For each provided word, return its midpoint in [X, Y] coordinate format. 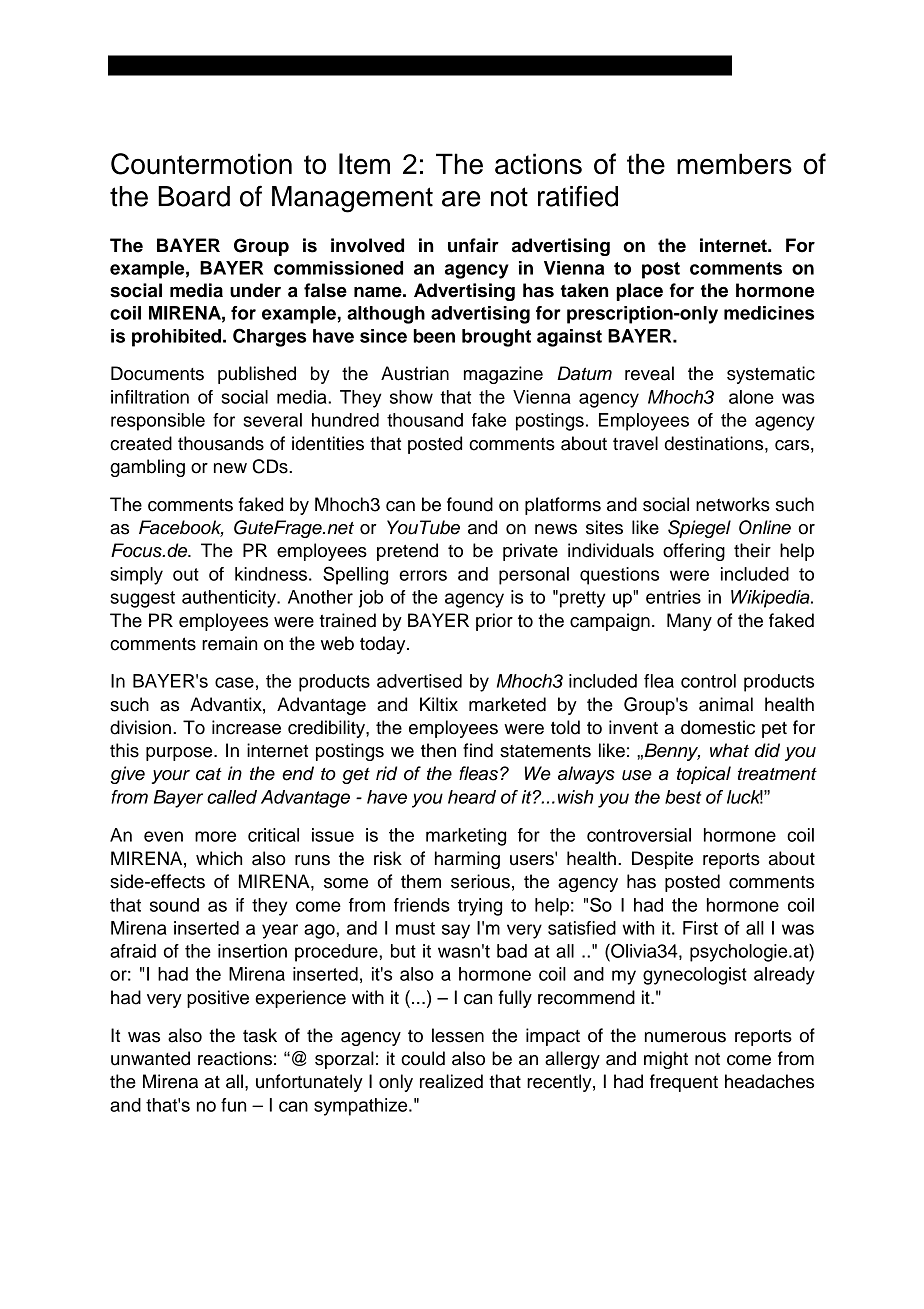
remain [229, 643]
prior [494, 622]
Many [689, 622]
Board [194, 196]
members [734, 164]
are [461, 199]
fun [233, 1105]
